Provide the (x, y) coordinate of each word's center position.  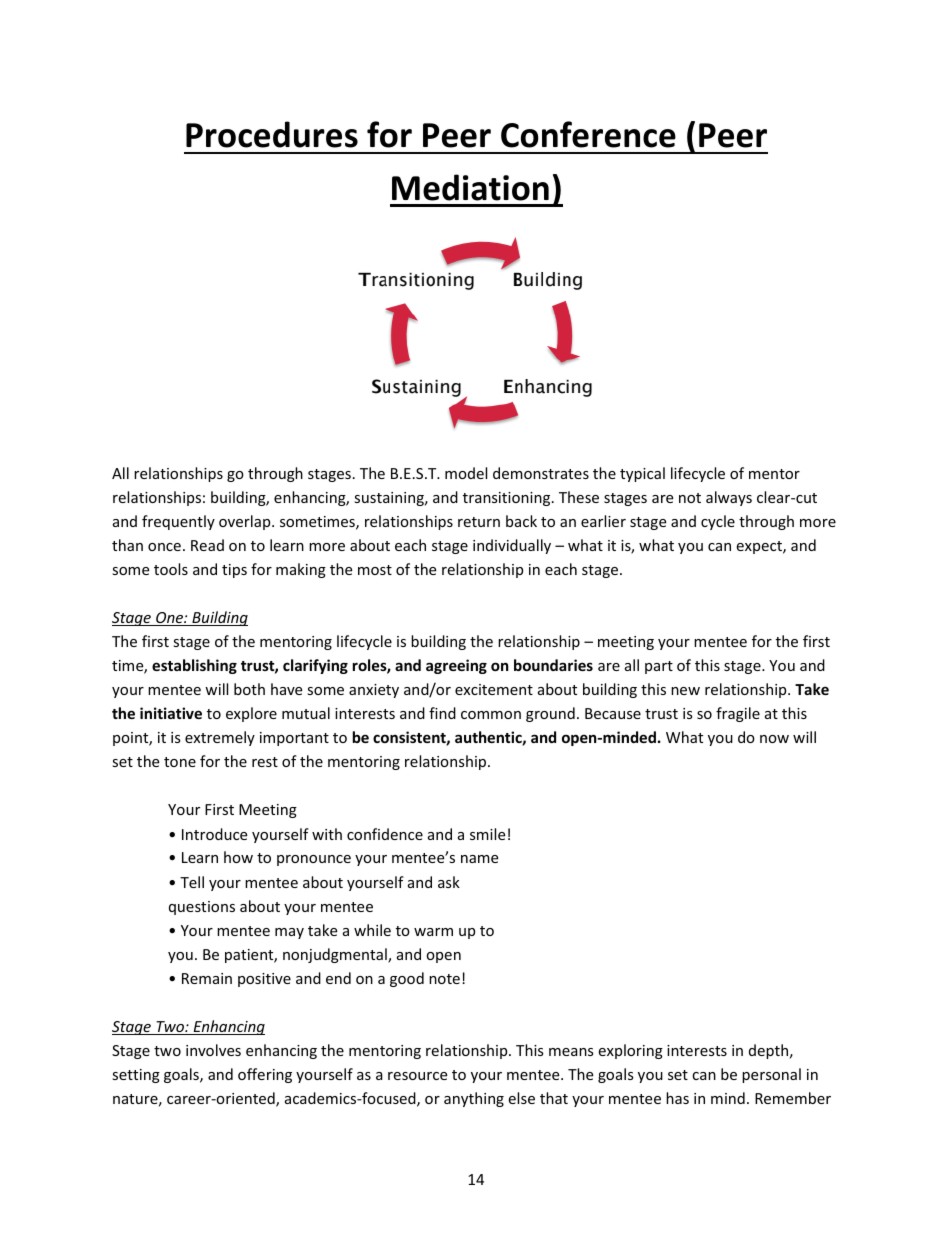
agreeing (456, 666)
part (659, 667)
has (677, 1098)
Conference (588, 134)
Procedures (272, 134)
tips (234, 571)
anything (474, 1099)
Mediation (470, 187)
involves (213, 1050)
